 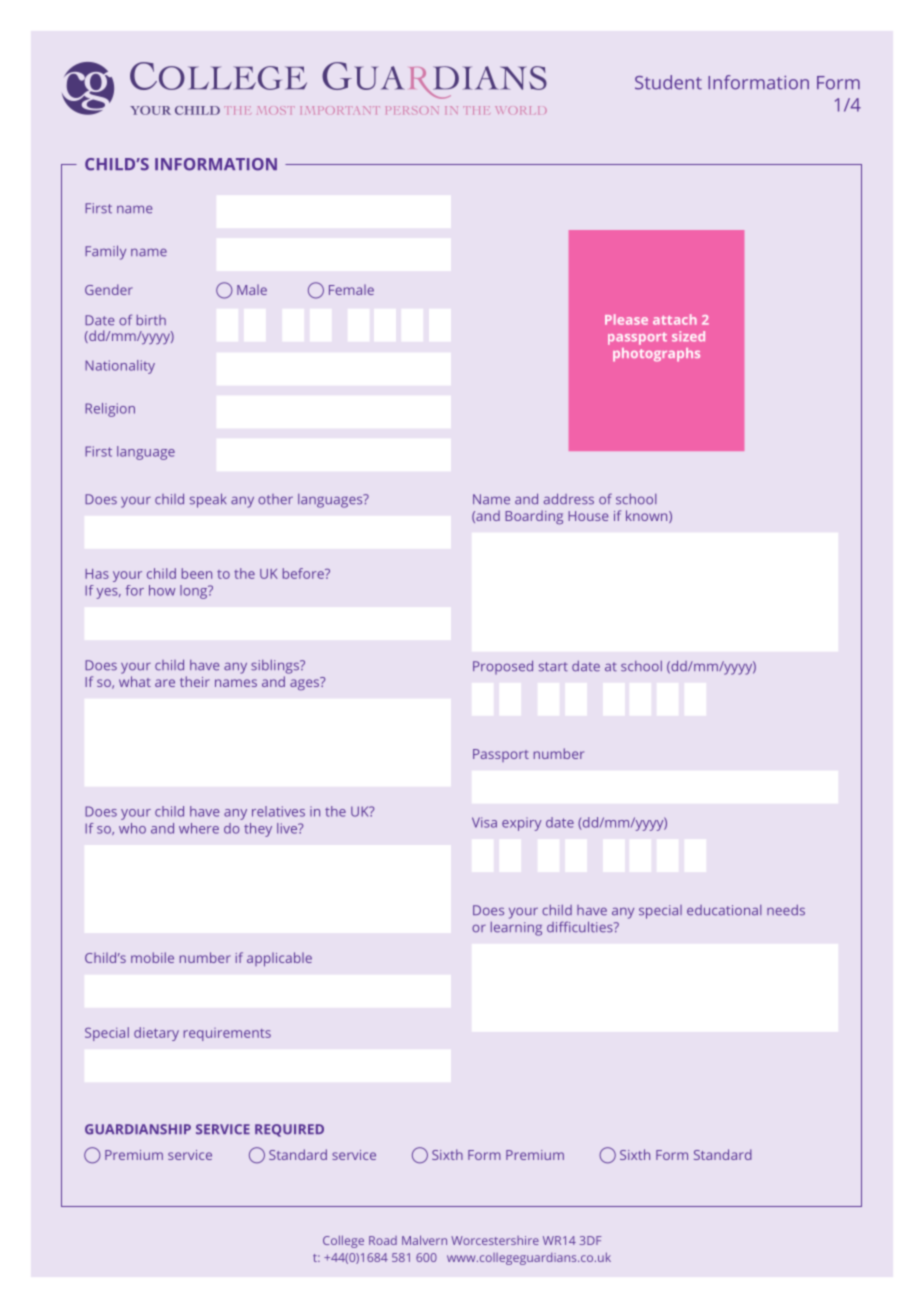 I want to click on learning, so click(x=516, y=929).
